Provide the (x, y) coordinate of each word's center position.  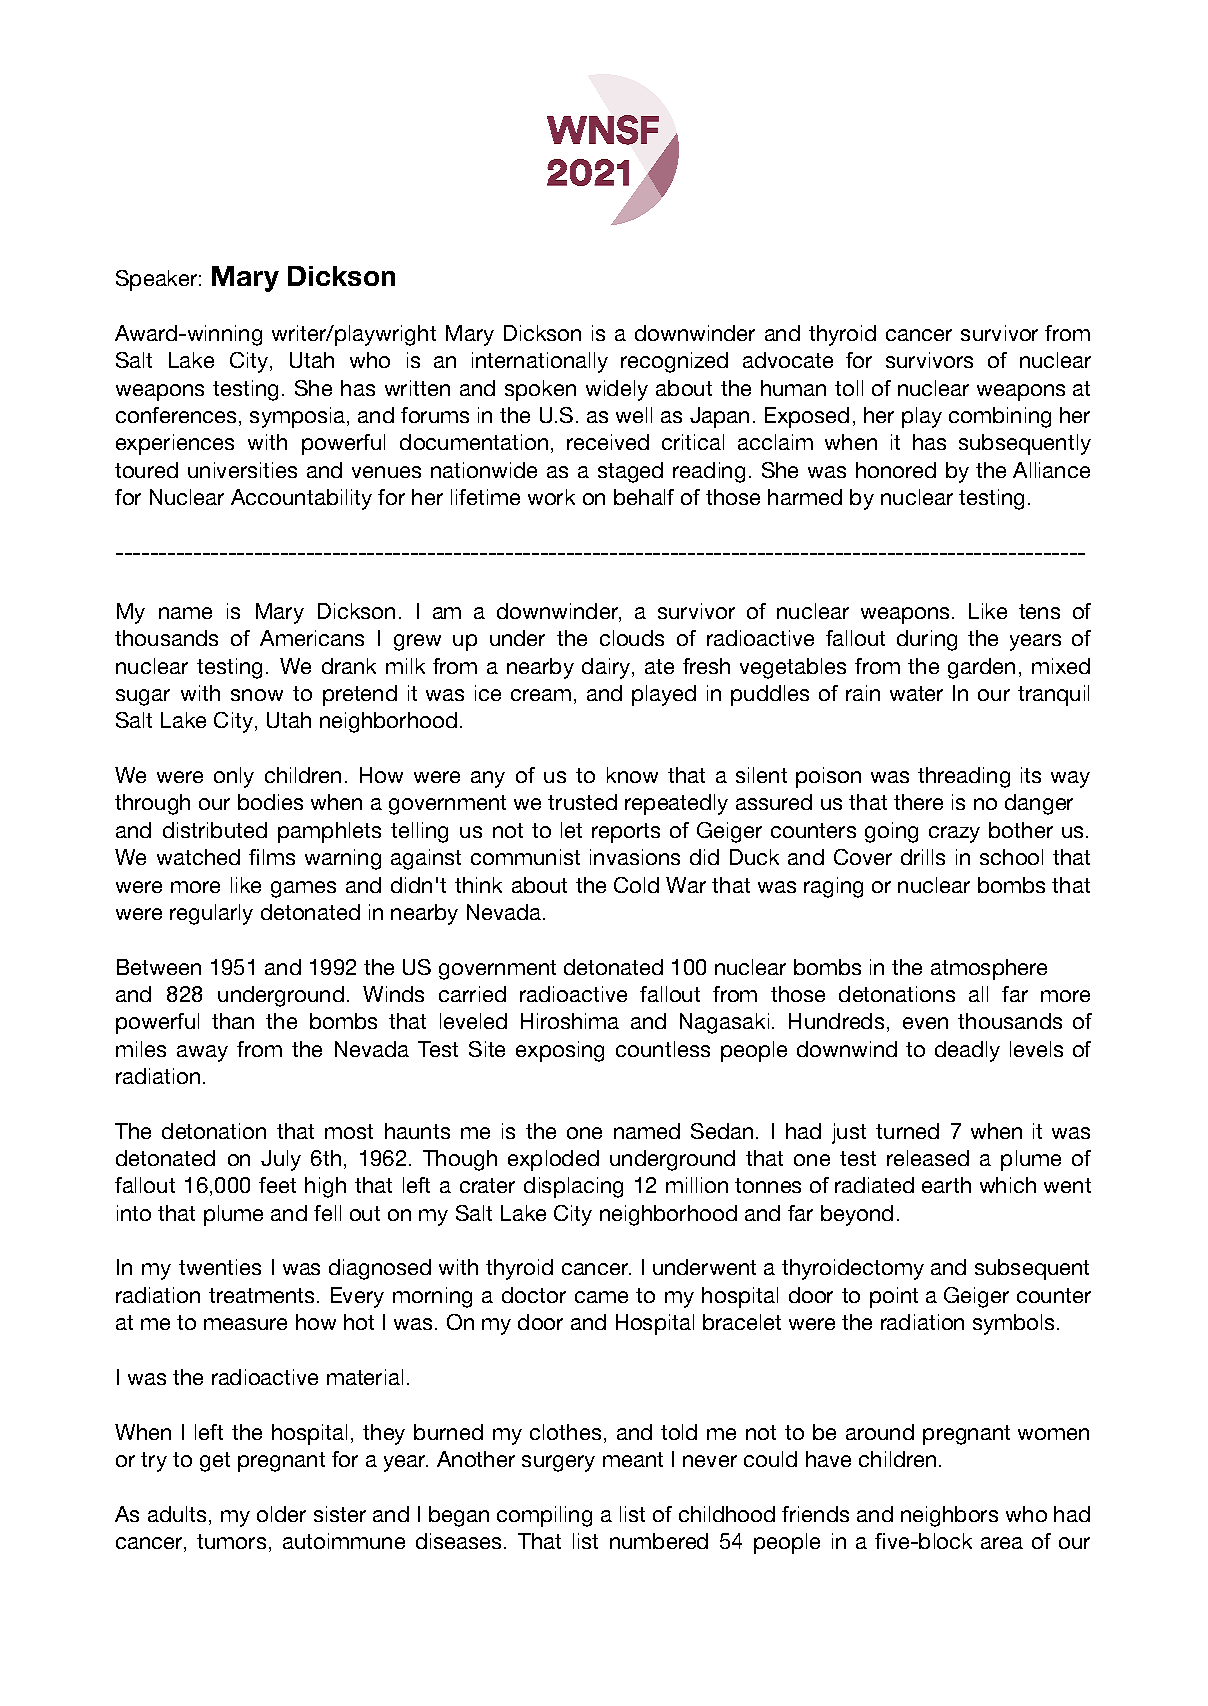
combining (1000, 417)
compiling (544, 1516)
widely (617, 390)
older (281, 1514)
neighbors (949, 1516)
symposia (297, 417)
